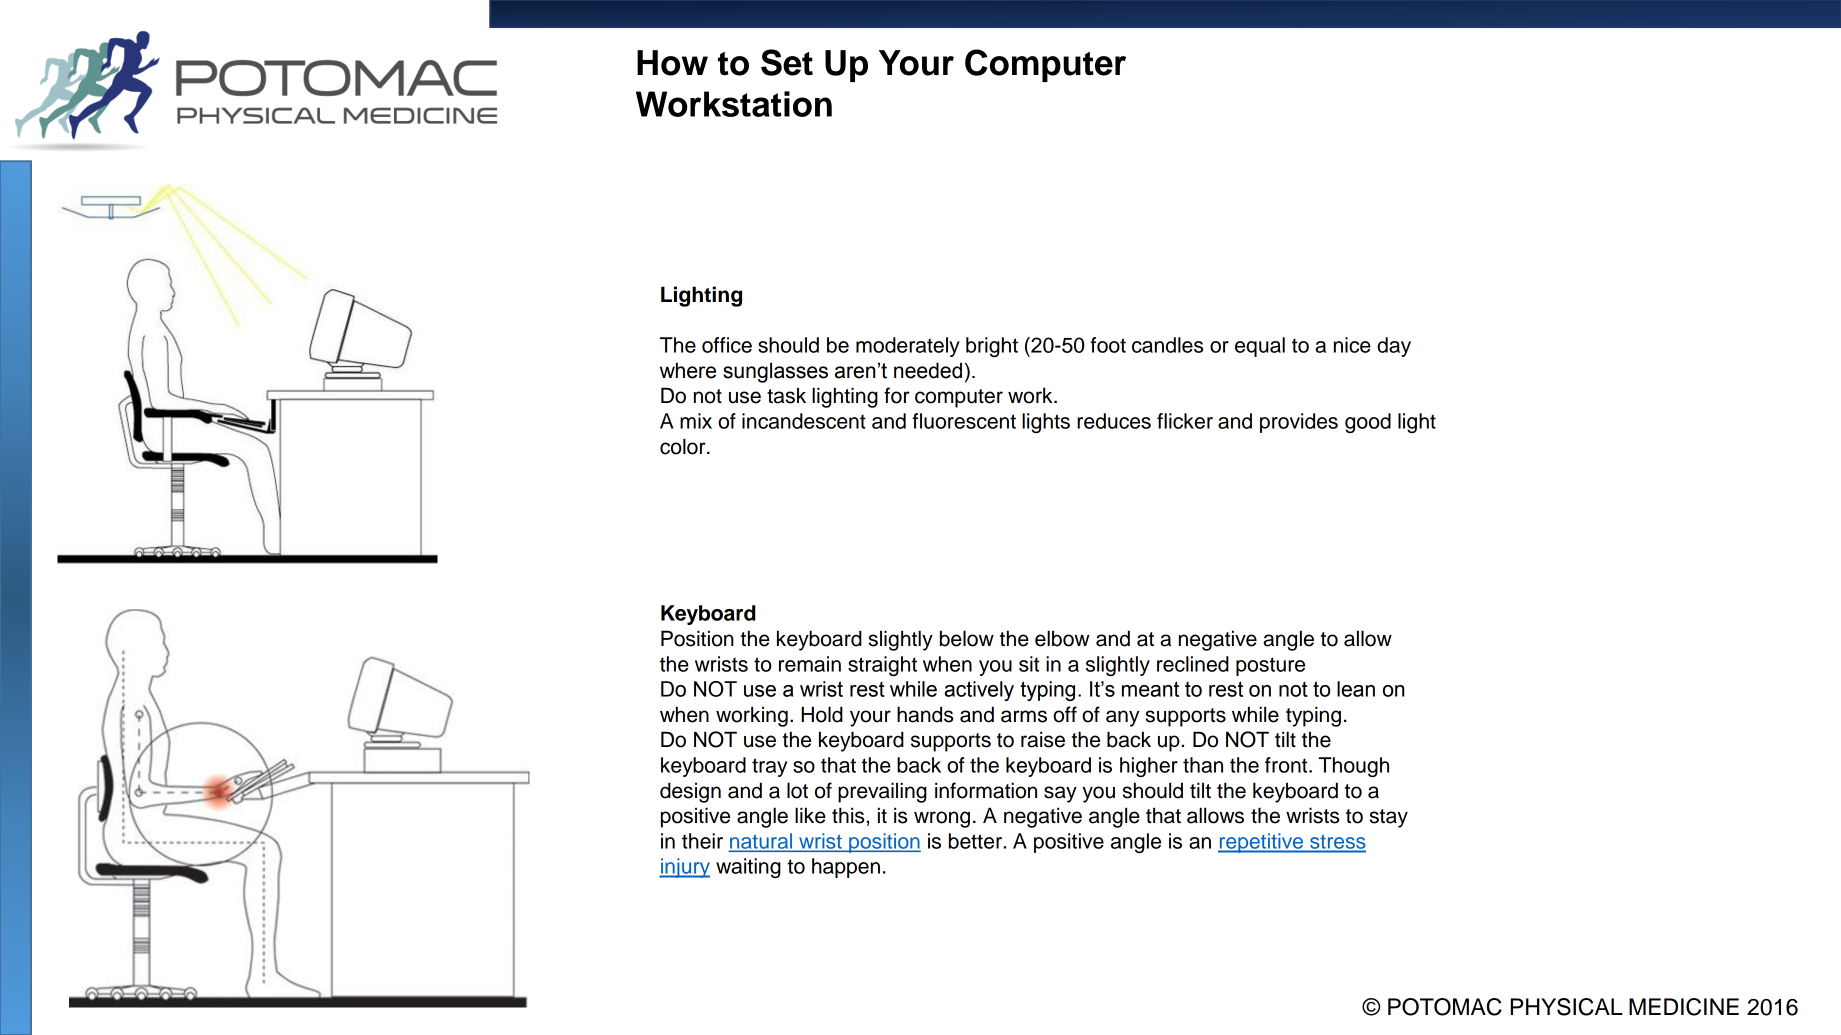  What do you see at coordinates (672, 63) in the screenshot?
I see `How` at bounding box center [672, 63].
